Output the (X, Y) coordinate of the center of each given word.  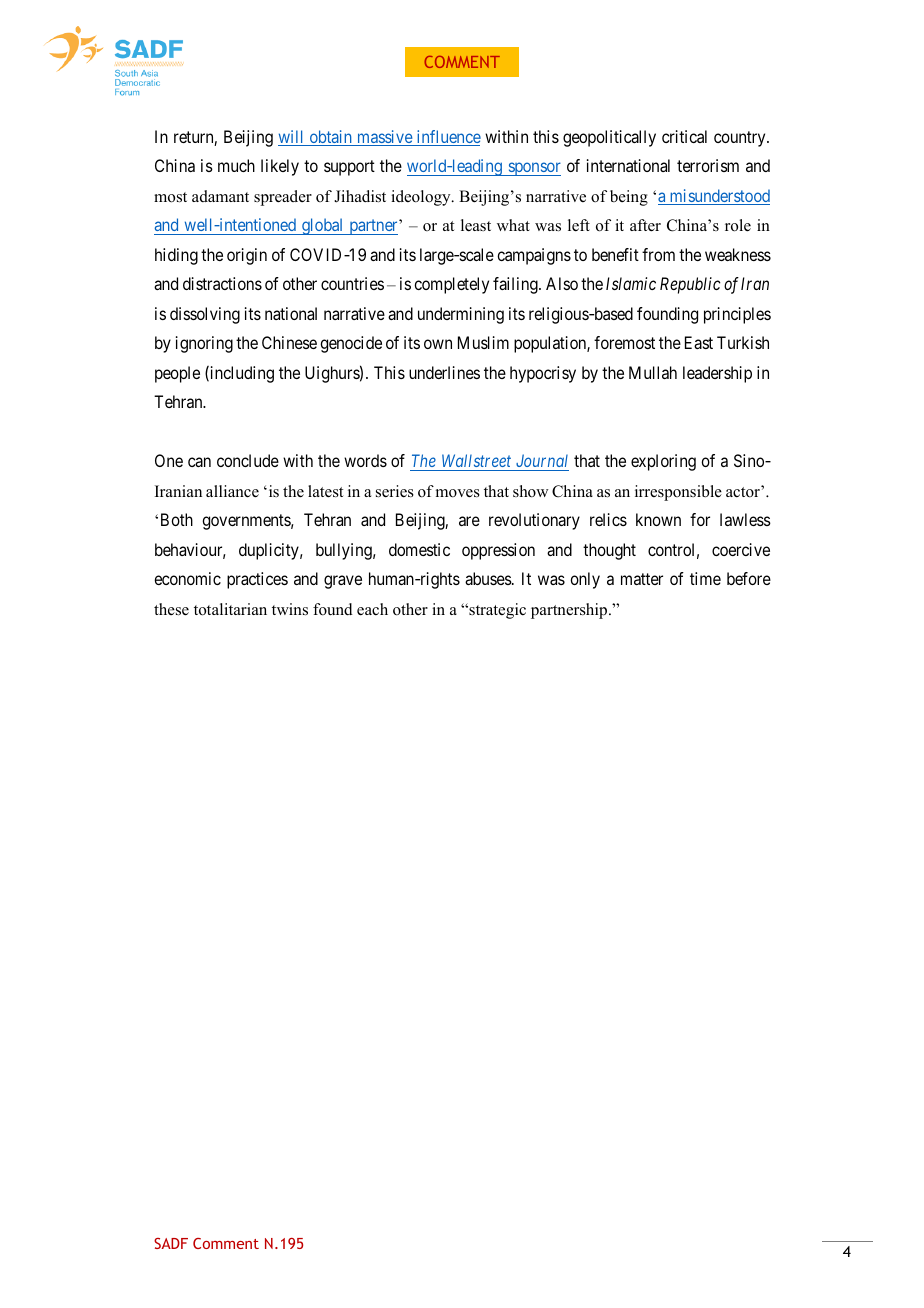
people (177, 374)
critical (684, 136)
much (236, 165)
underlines (444, 372)
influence (447, 138)
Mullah (653, 372)
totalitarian (230, 609)
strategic (496, 611)
